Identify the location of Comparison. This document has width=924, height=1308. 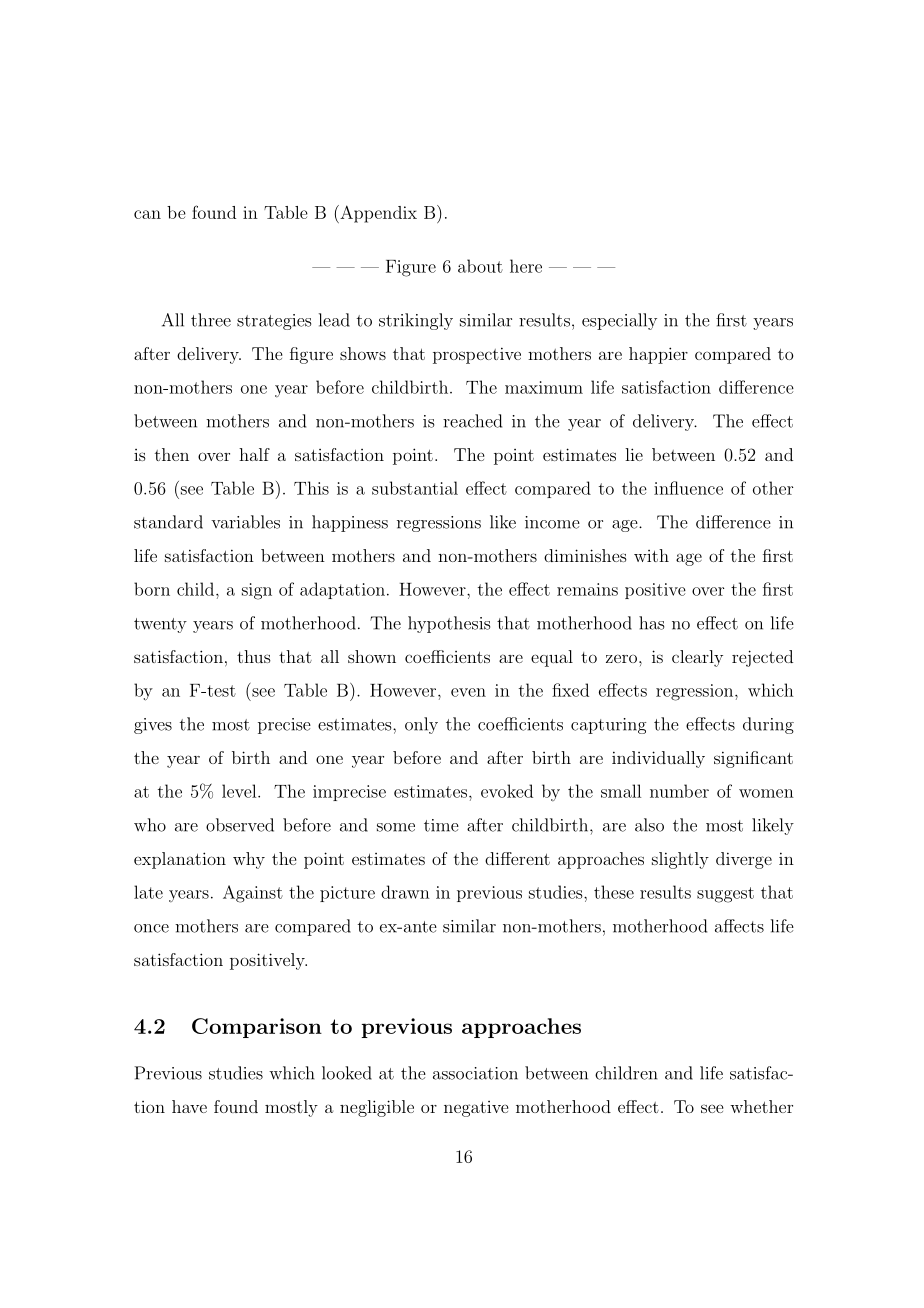
(257, 1028).
